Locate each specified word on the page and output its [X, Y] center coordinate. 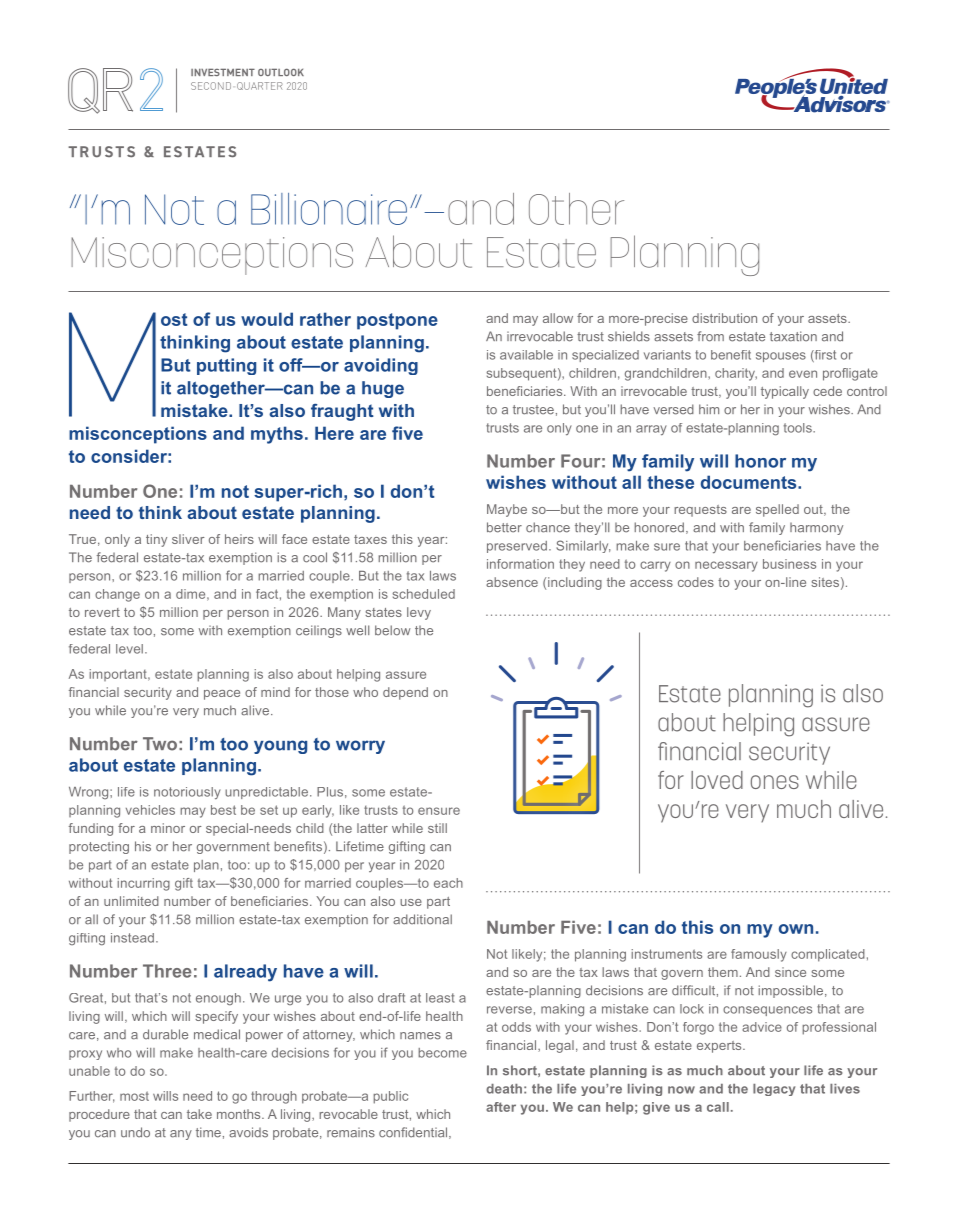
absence [512, 582]
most [134, 1096]
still [437, 828]
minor [168, 828]
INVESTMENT [223, 72]
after [501, 1107]
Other [576, 209]
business [789, 564]
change [117, 595]
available [526, 355]
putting [226, 366]
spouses [781, 357]
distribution [724, 318]
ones [775, 782]
